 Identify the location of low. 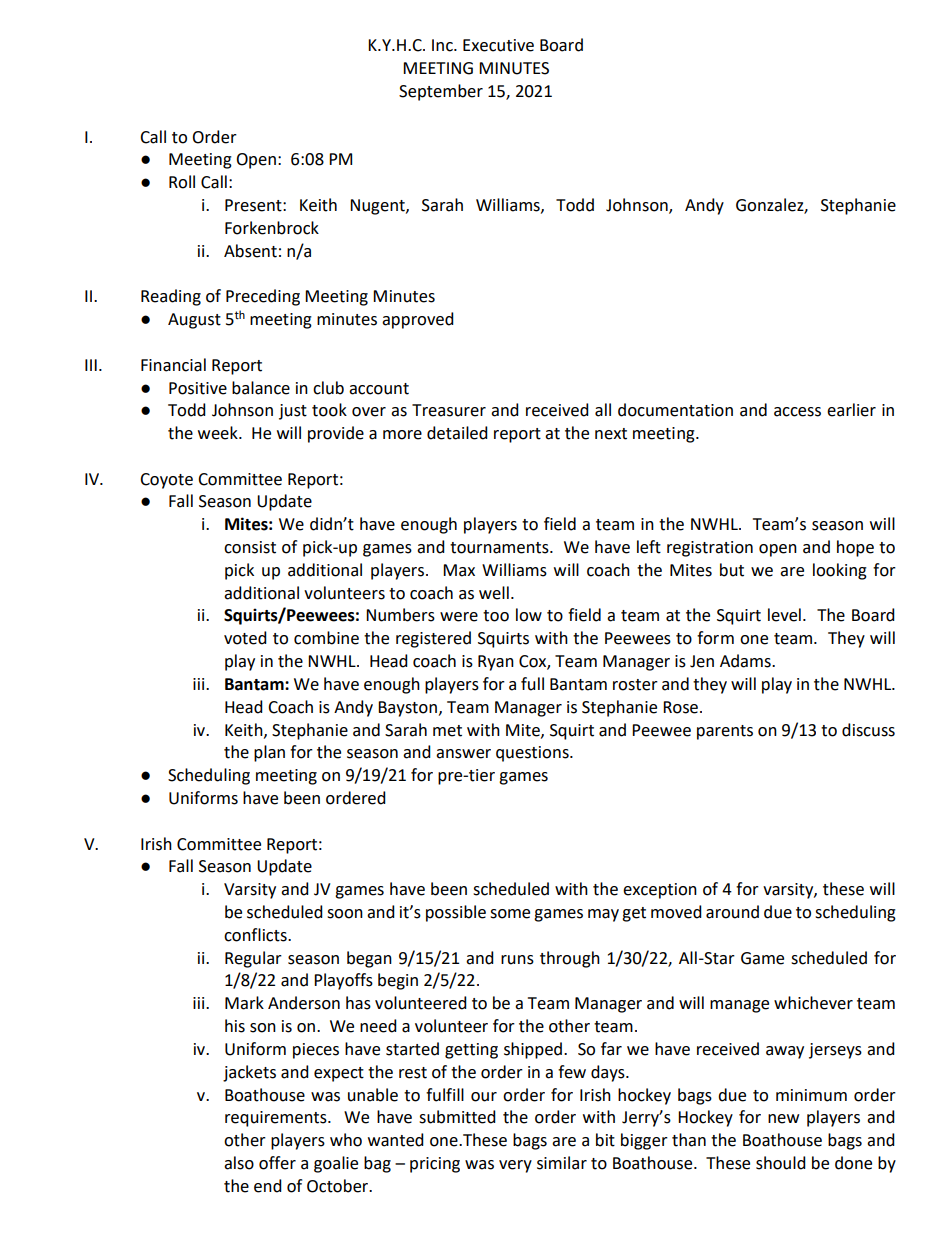
(529, 615).
